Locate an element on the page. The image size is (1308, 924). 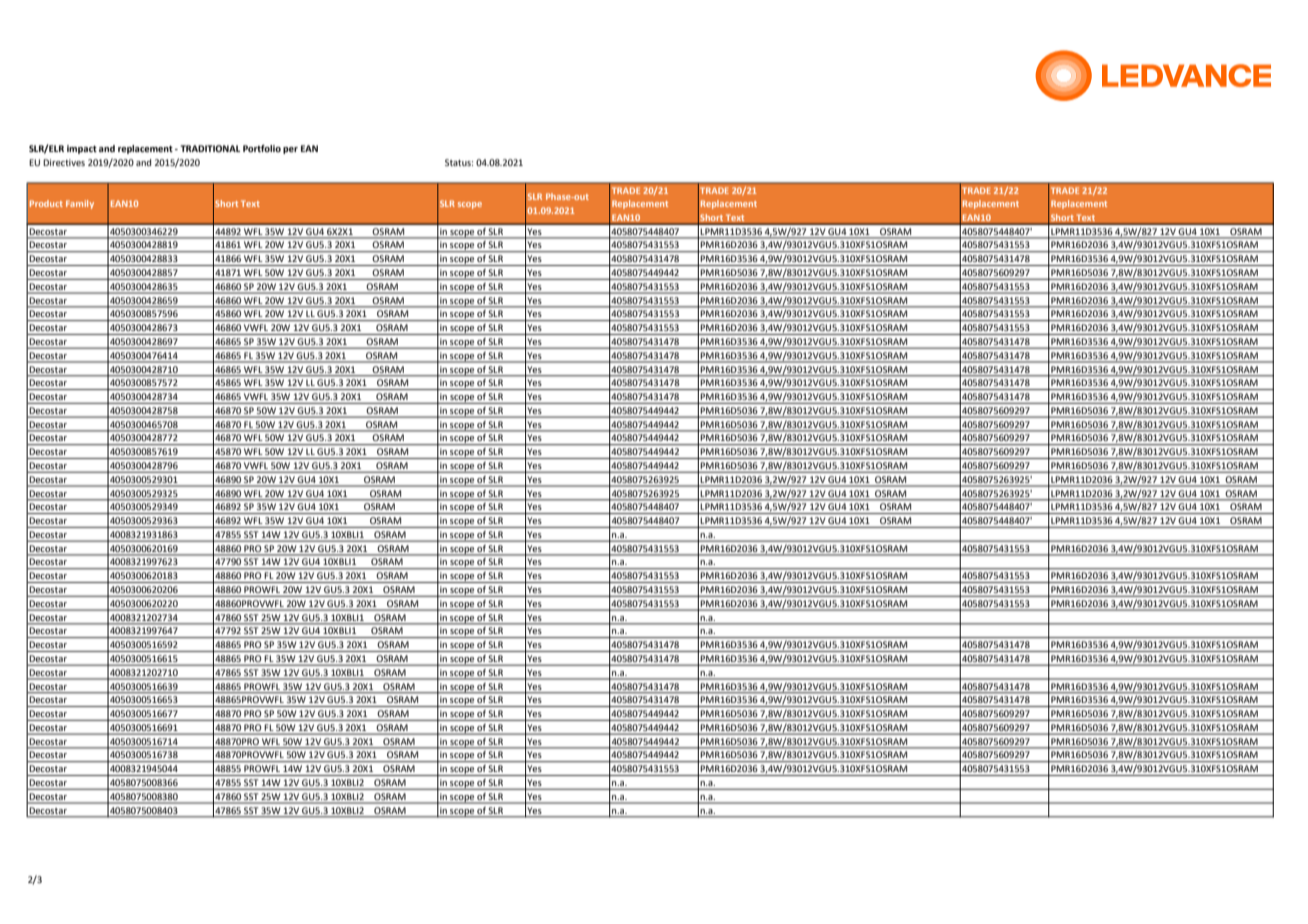
TRADITIONAL is located at coordinates (210, 148).
